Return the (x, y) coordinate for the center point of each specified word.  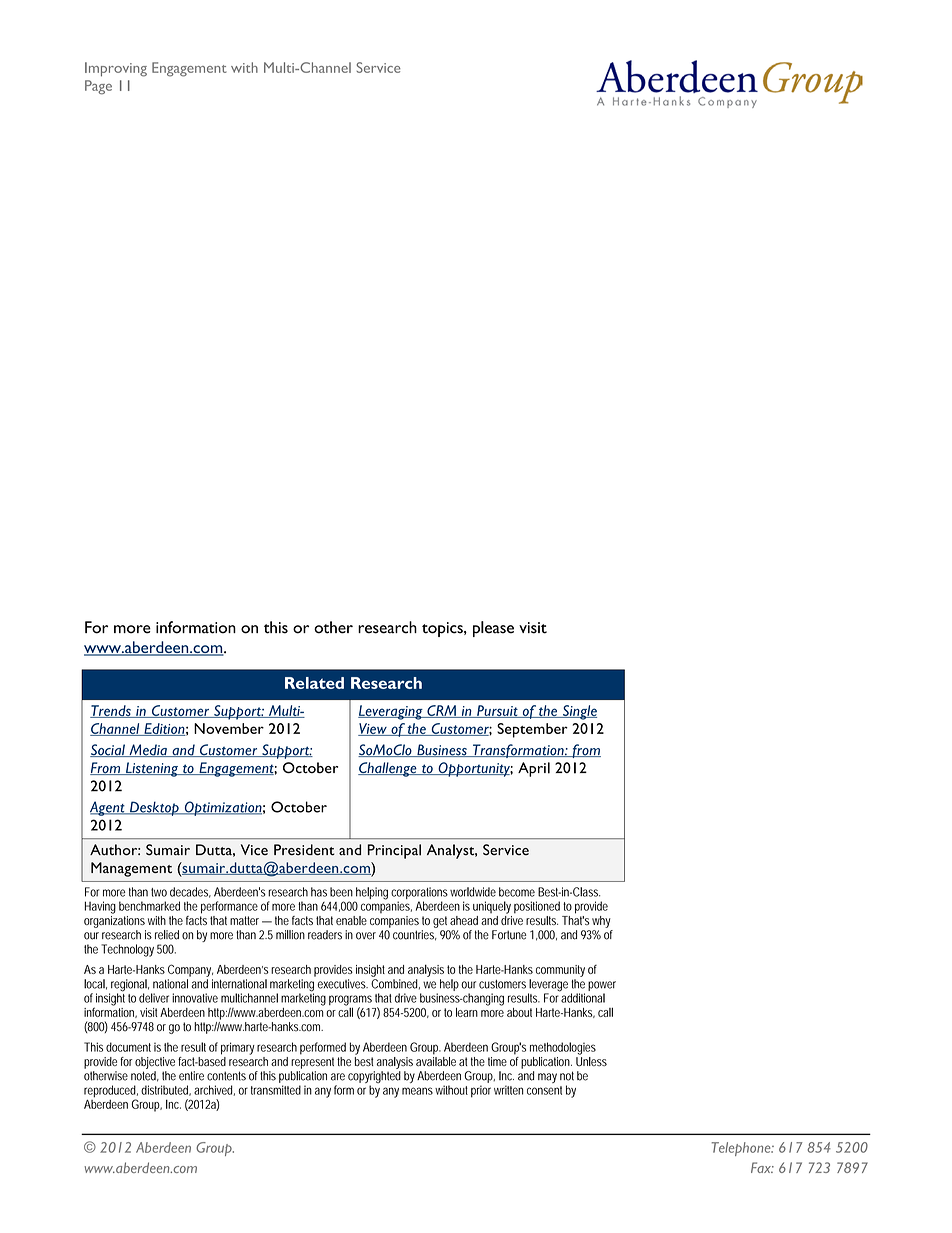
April (534, 769)
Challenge (388, 769)
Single (579, 712)
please (493, 629)
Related (314, 683)
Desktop (154, 808)
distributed (166, 1090)
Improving (116, 69)
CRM (441, 711)
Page (98, 87)
